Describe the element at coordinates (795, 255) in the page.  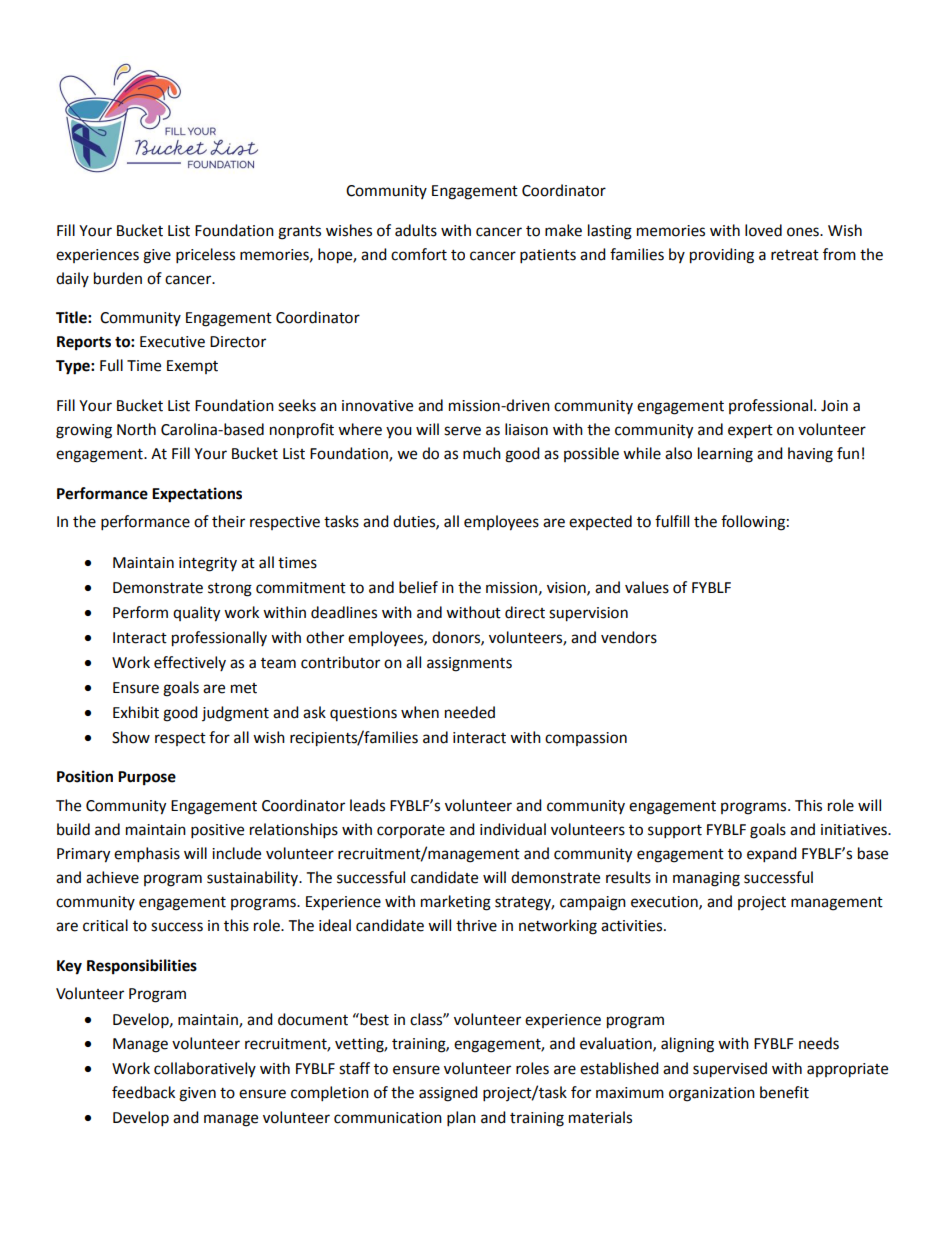
I see `retreat` at that location.
